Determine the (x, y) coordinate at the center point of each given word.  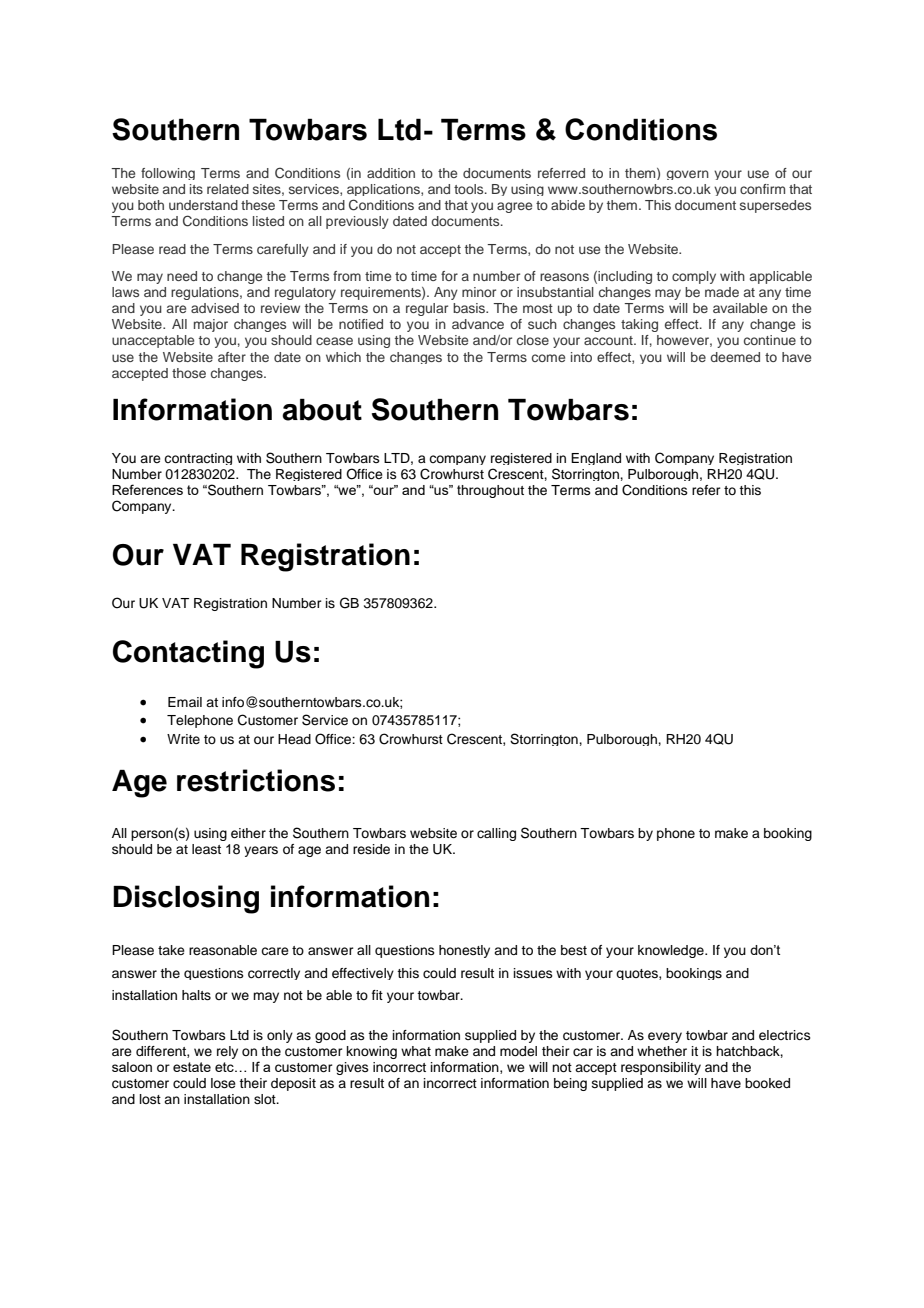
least (206, 849)
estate (192, 1067)
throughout (490, 491)
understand (203, 205)
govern (688, 175)
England (596, 459)
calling (496, 834)
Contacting (188, 654)
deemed (735, 357)
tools (470, 189)
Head (294, 739)
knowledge (672, 951)
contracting (198, 459)
